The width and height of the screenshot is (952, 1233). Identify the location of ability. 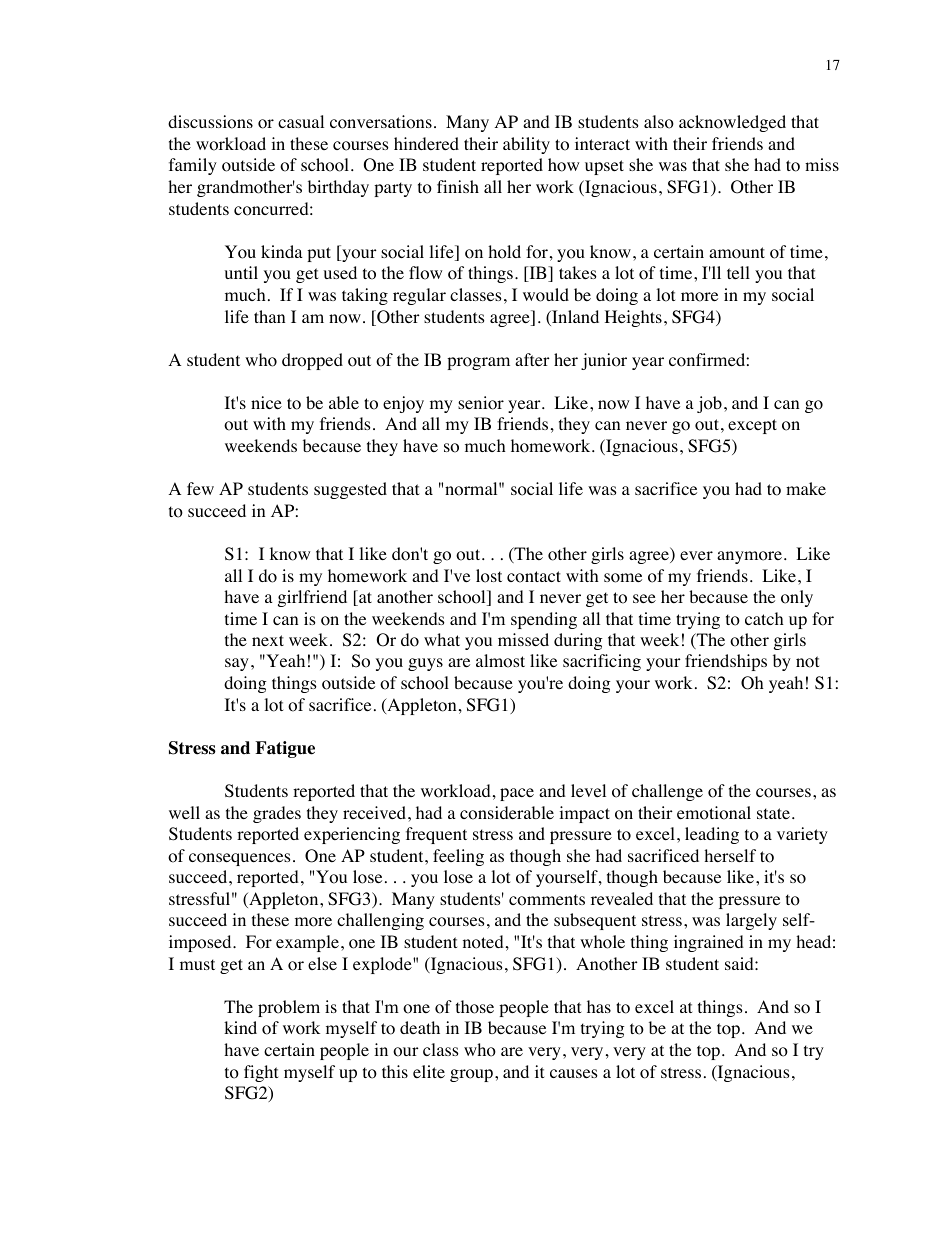
(526, 145).
